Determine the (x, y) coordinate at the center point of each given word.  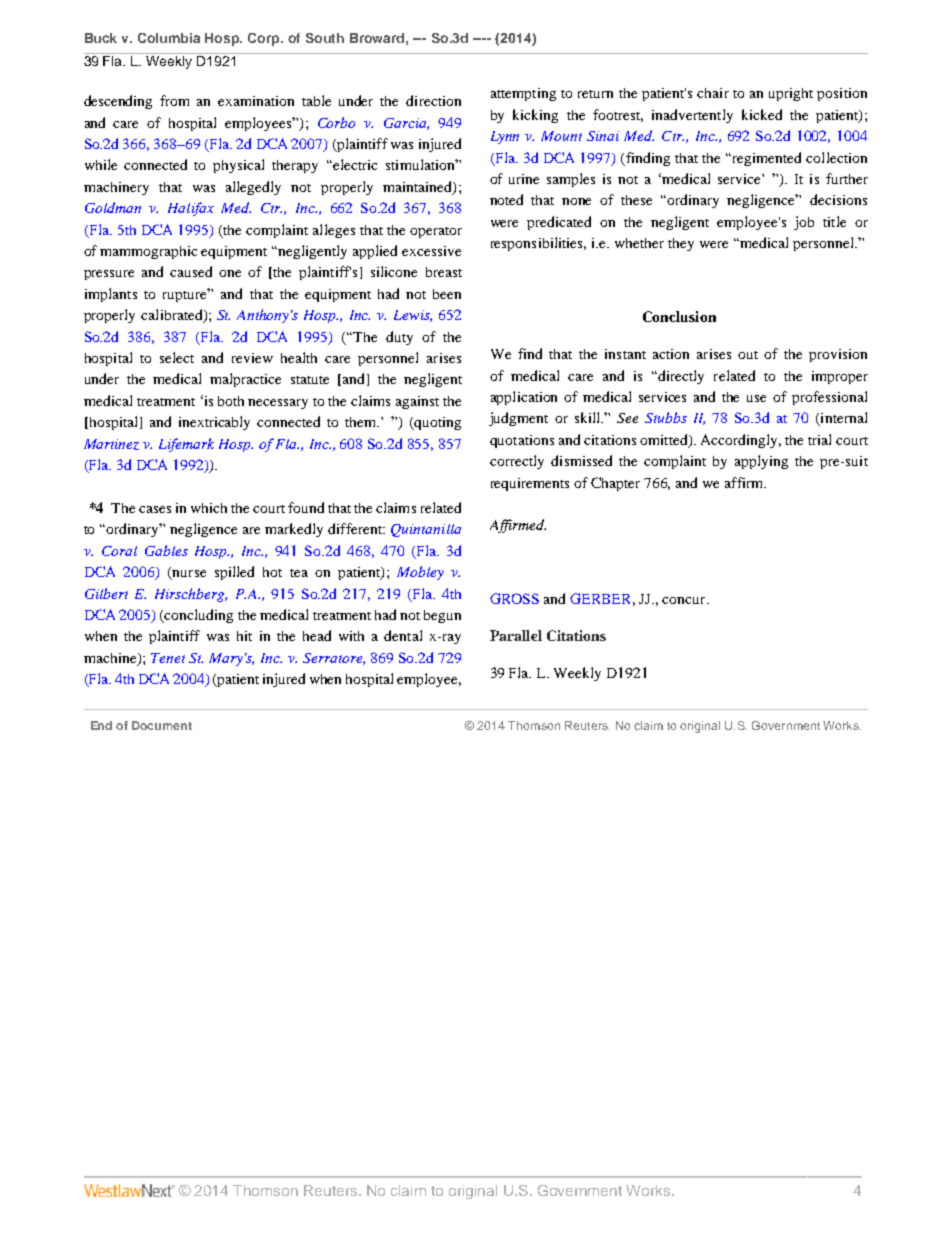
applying (761, 462)
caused (191, 271)
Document (162, 725)
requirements (530, 484)
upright (791, 94)
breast (444, 272)
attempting (523, 94)
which (209, 508)
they (681, 244)
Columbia (169, 38)
